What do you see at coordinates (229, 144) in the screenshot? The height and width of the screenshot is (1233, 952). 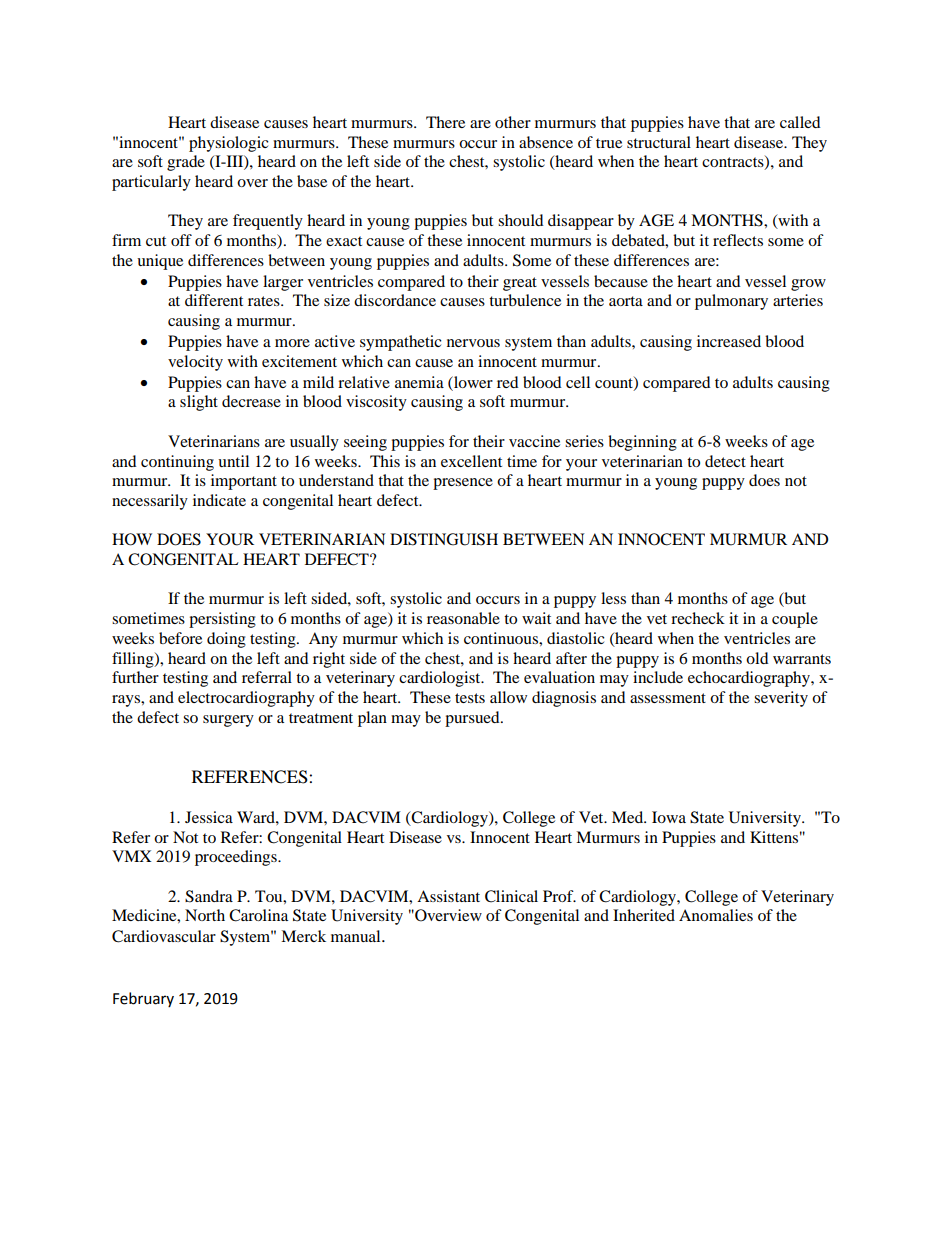 I see `physiologic` at bounding box center [229, 144].
